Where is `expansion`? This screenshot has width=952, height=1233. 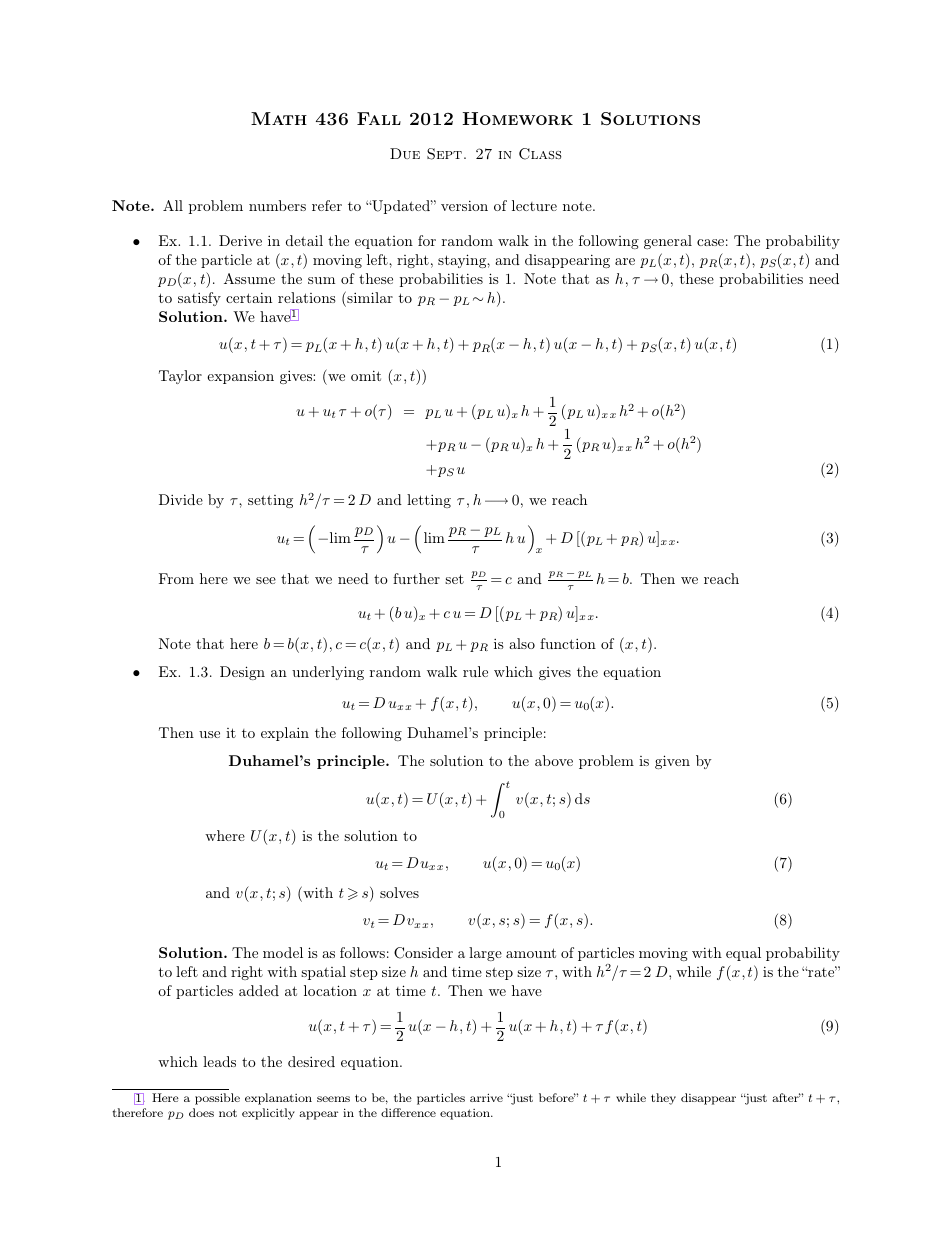 expansion is located at coordinates (240, 377).
